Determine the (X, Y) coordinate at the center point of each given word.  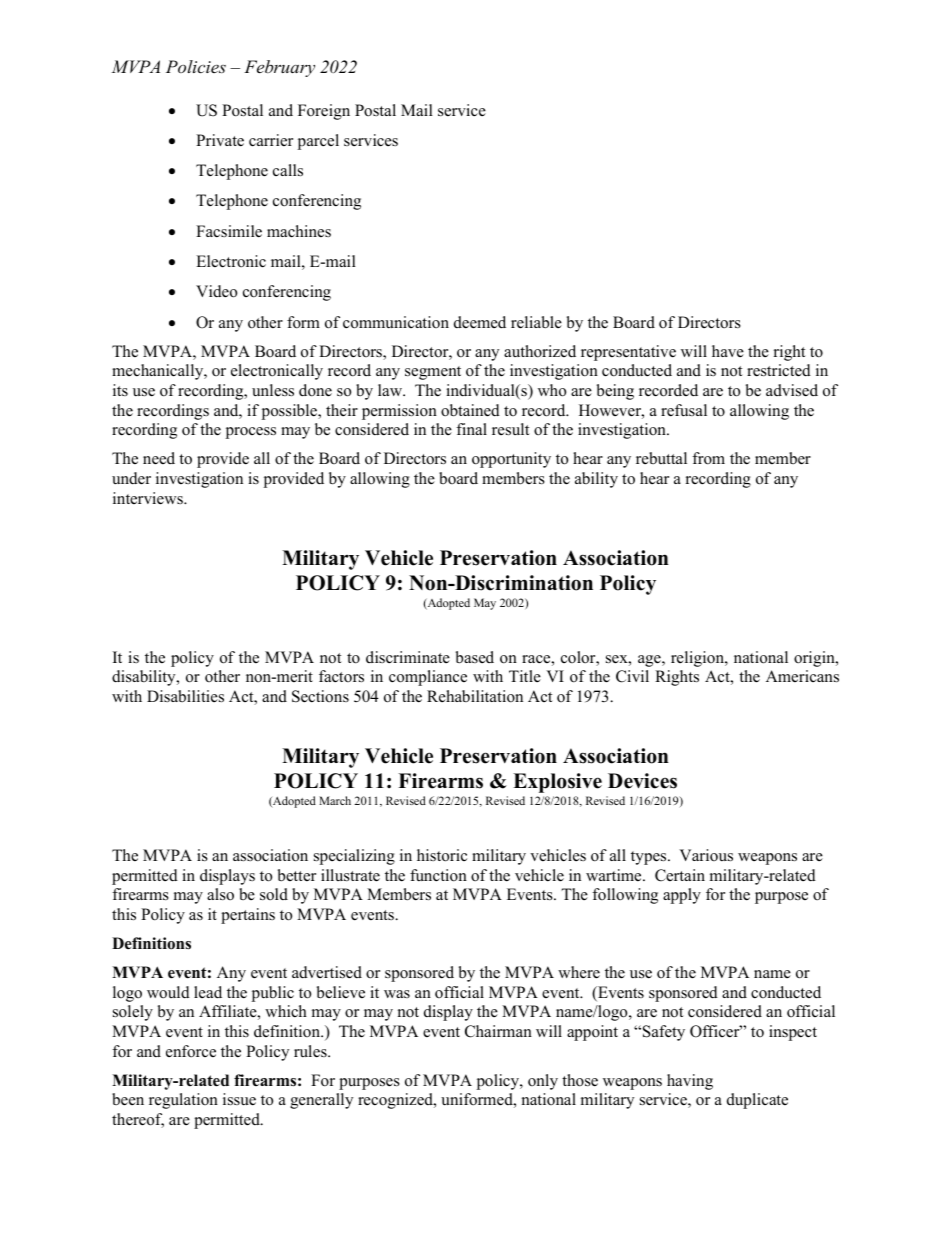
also (220, 894)
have (728, 351)
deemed (480, 322)
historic (442, 855)
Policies (196, 66)
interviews (149, 498)
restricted (779, 370)
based (475, 657)
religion (698, 659)
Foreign (324, 112)
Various (706, 855)
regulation (183, 1101)
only (543, 1082)
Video (216, 291)
